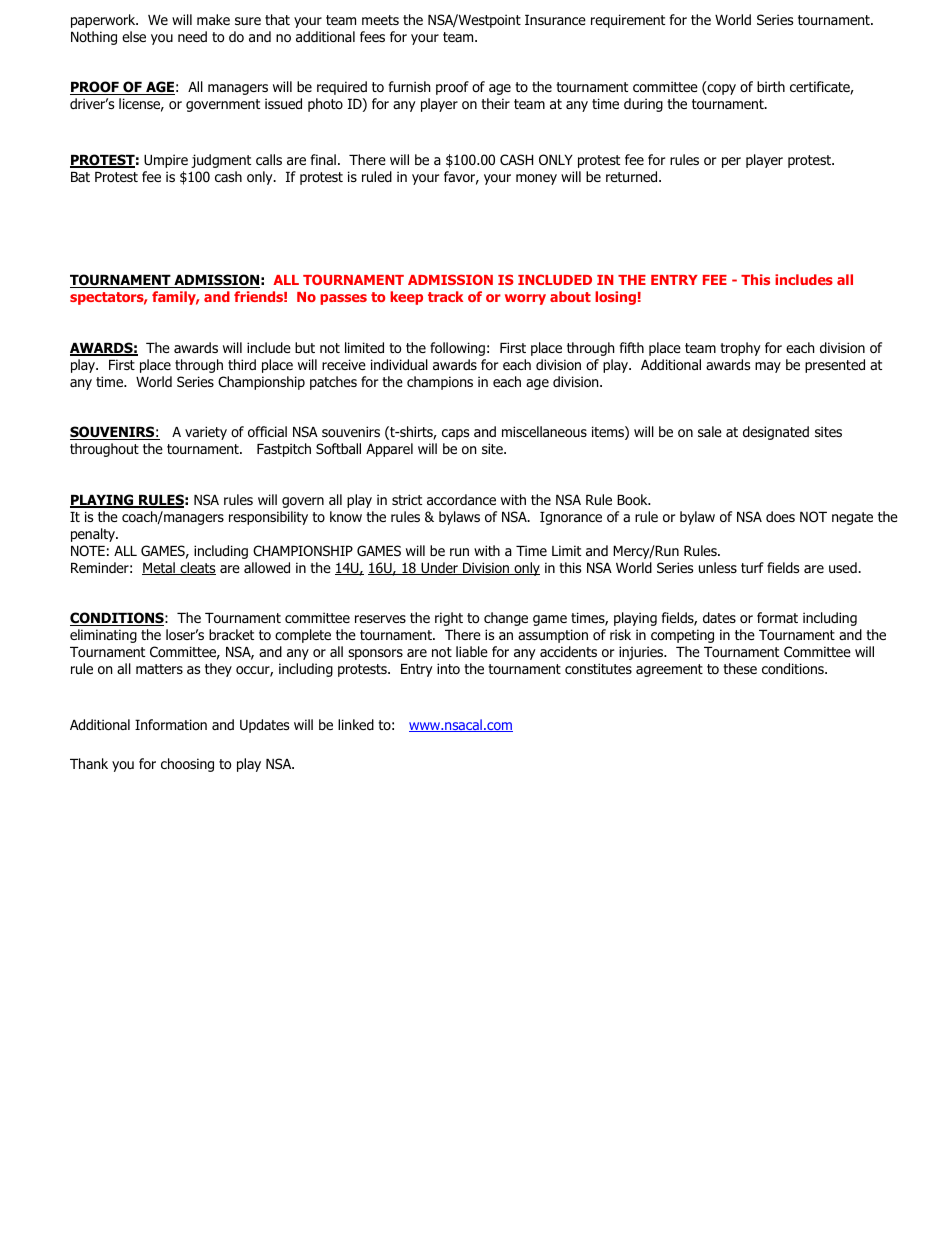 The width and height of the document is (952, 1233). Describe the element at coordinates (752, 567) in the document. I see `turf` at that location.
